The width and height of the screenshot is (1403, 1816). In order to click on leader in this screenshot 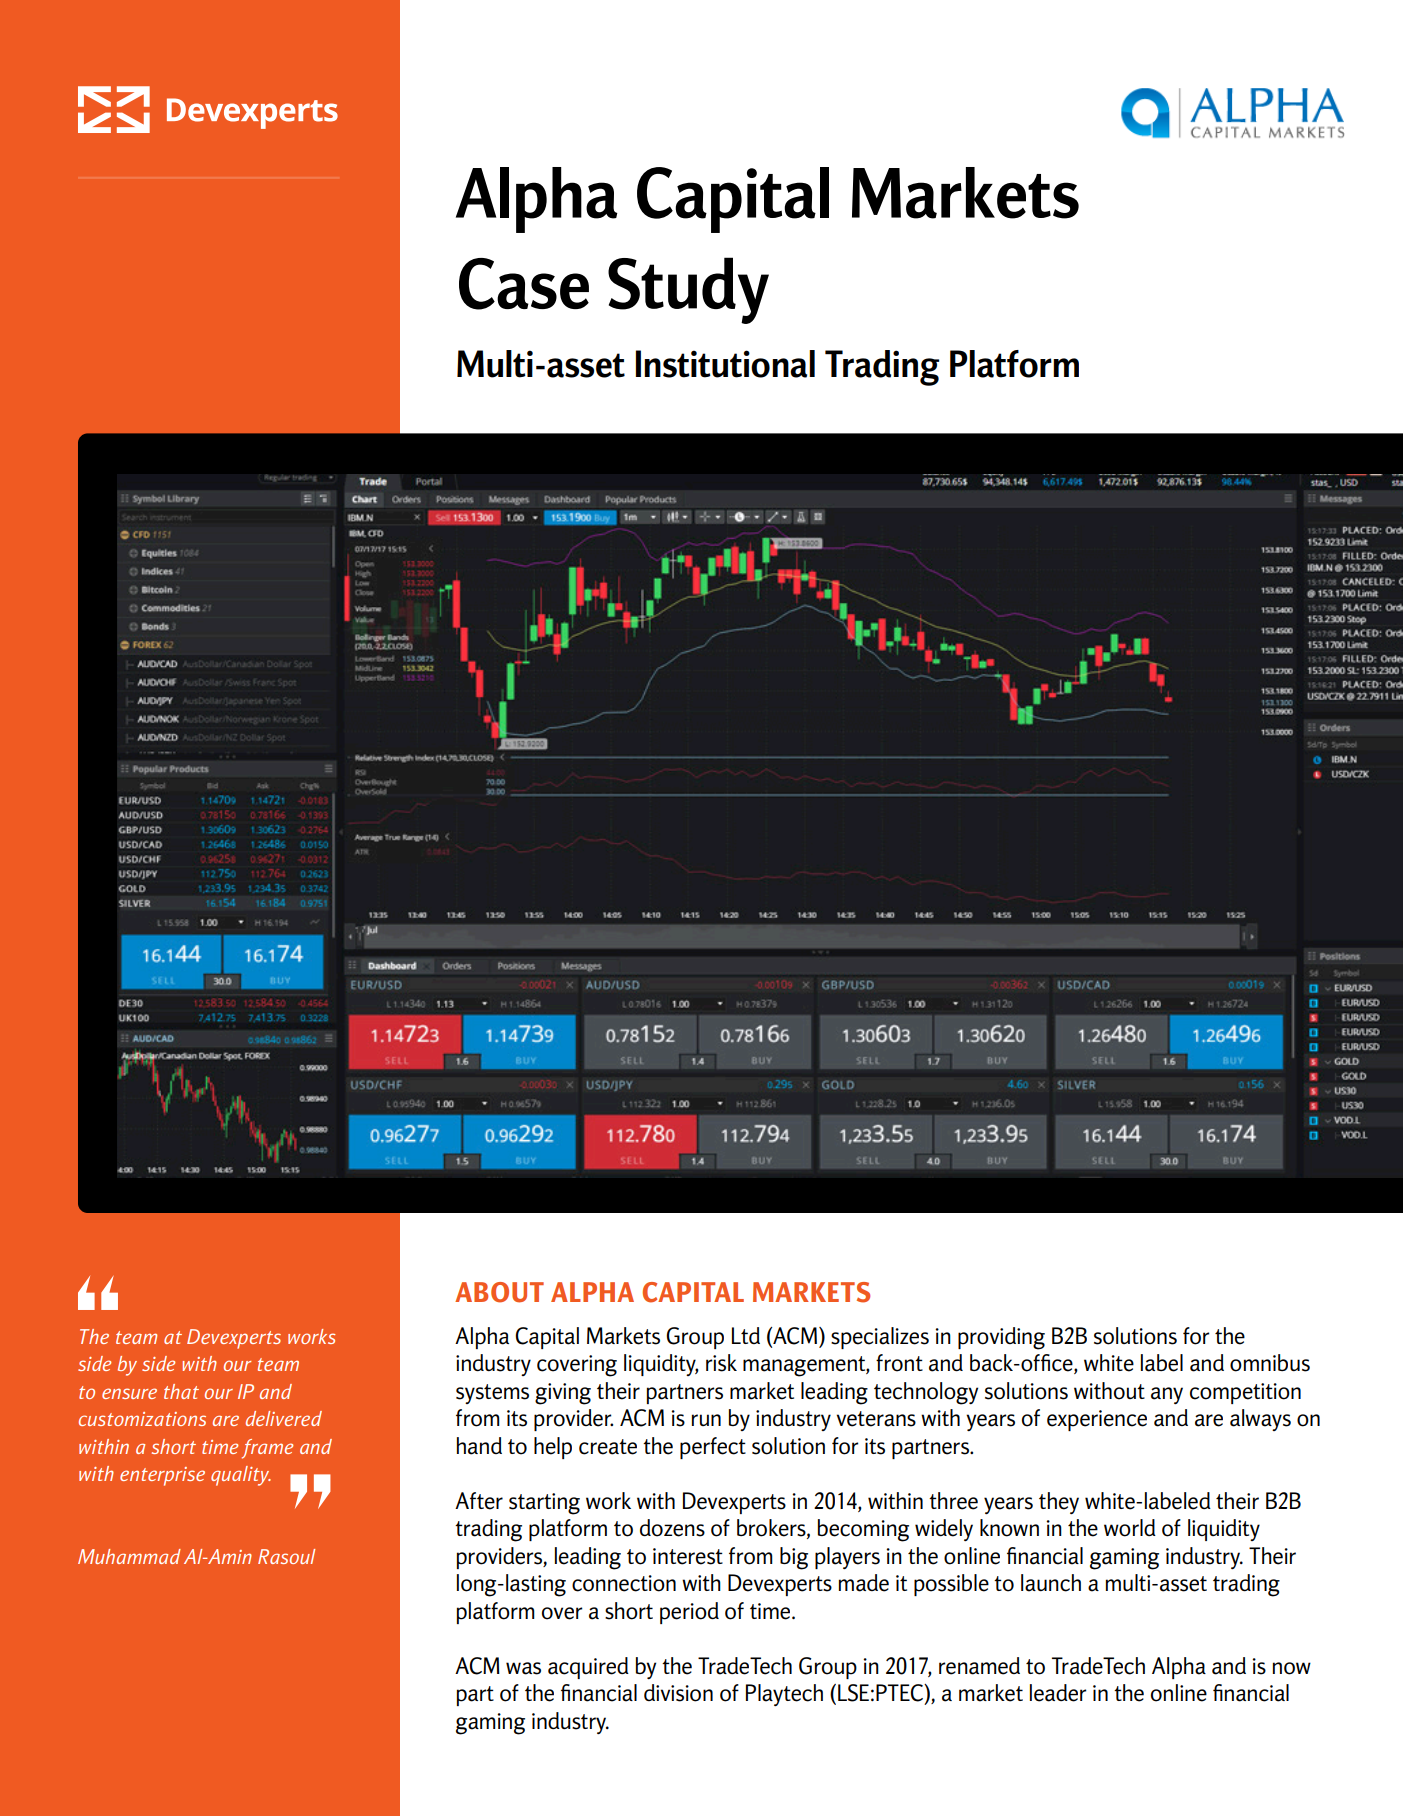, I will do `click(1058, 1693)`.
